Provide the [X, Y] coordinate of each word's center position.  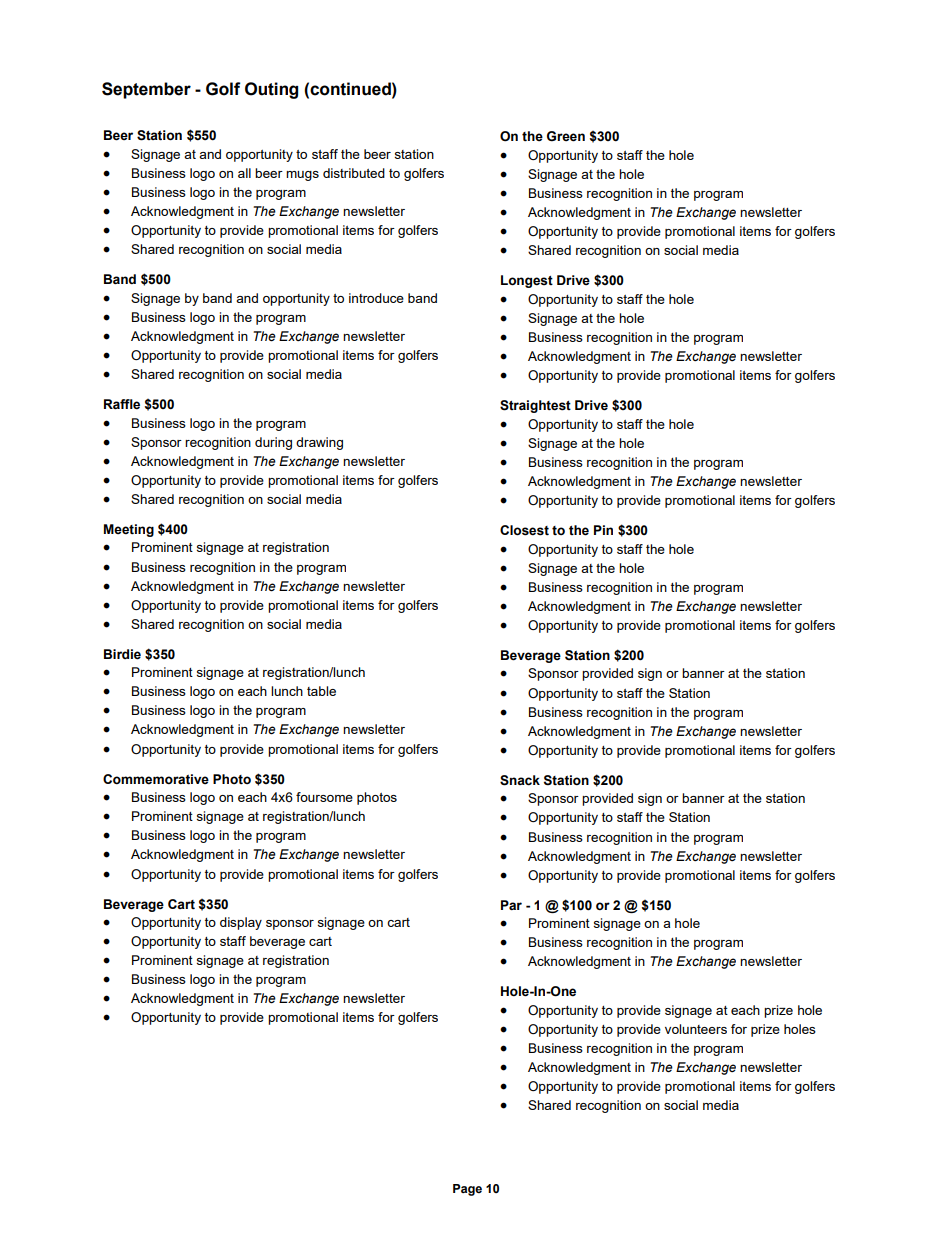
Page [467, 1190]
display [241, 923]
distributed [354, 173]
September [146, 90]
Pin [603, 530]
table [321, 691]
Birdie [122, 654]
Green [566, 136]
